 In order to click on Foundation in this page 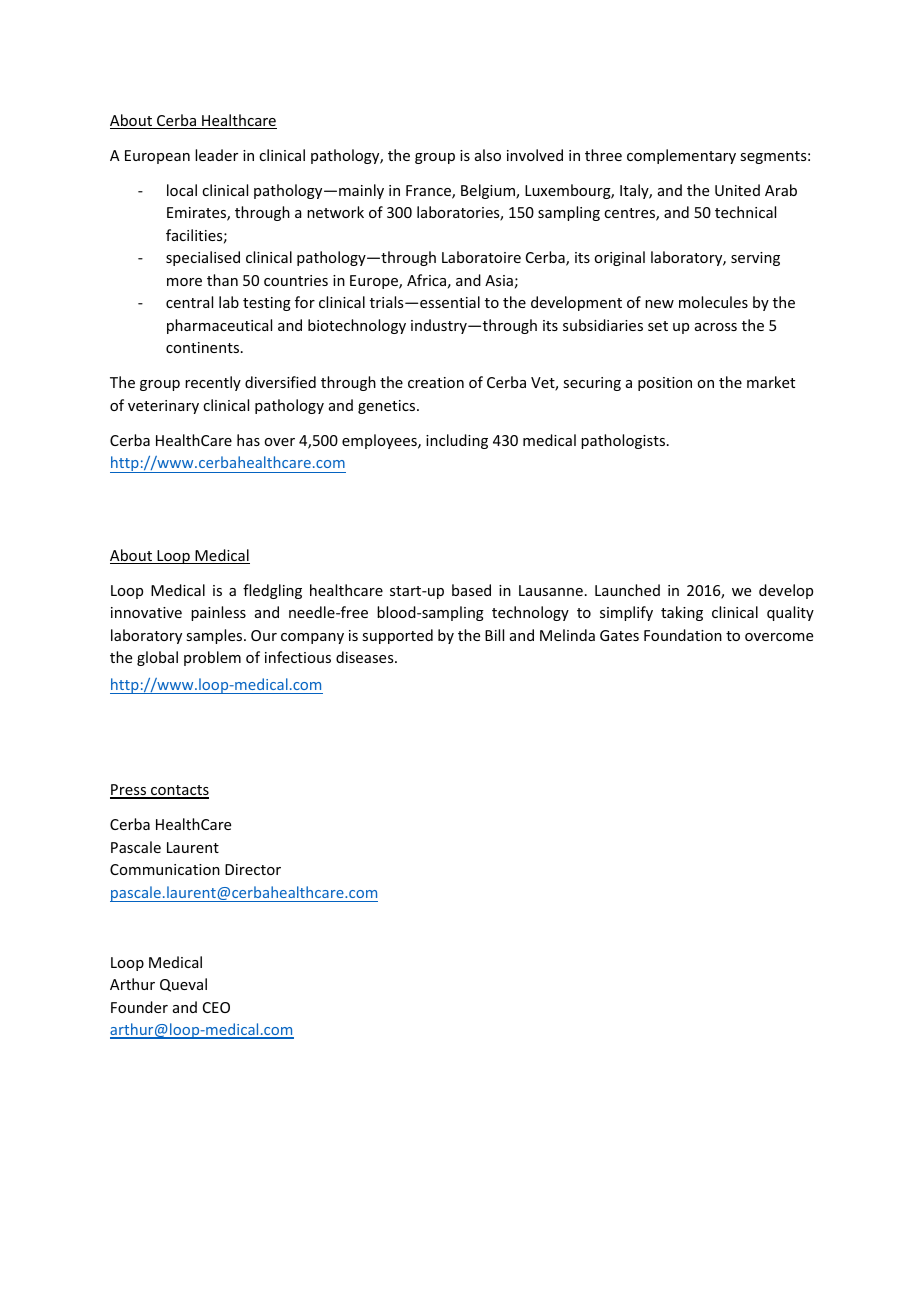, I will do `click(683, 635)`.
